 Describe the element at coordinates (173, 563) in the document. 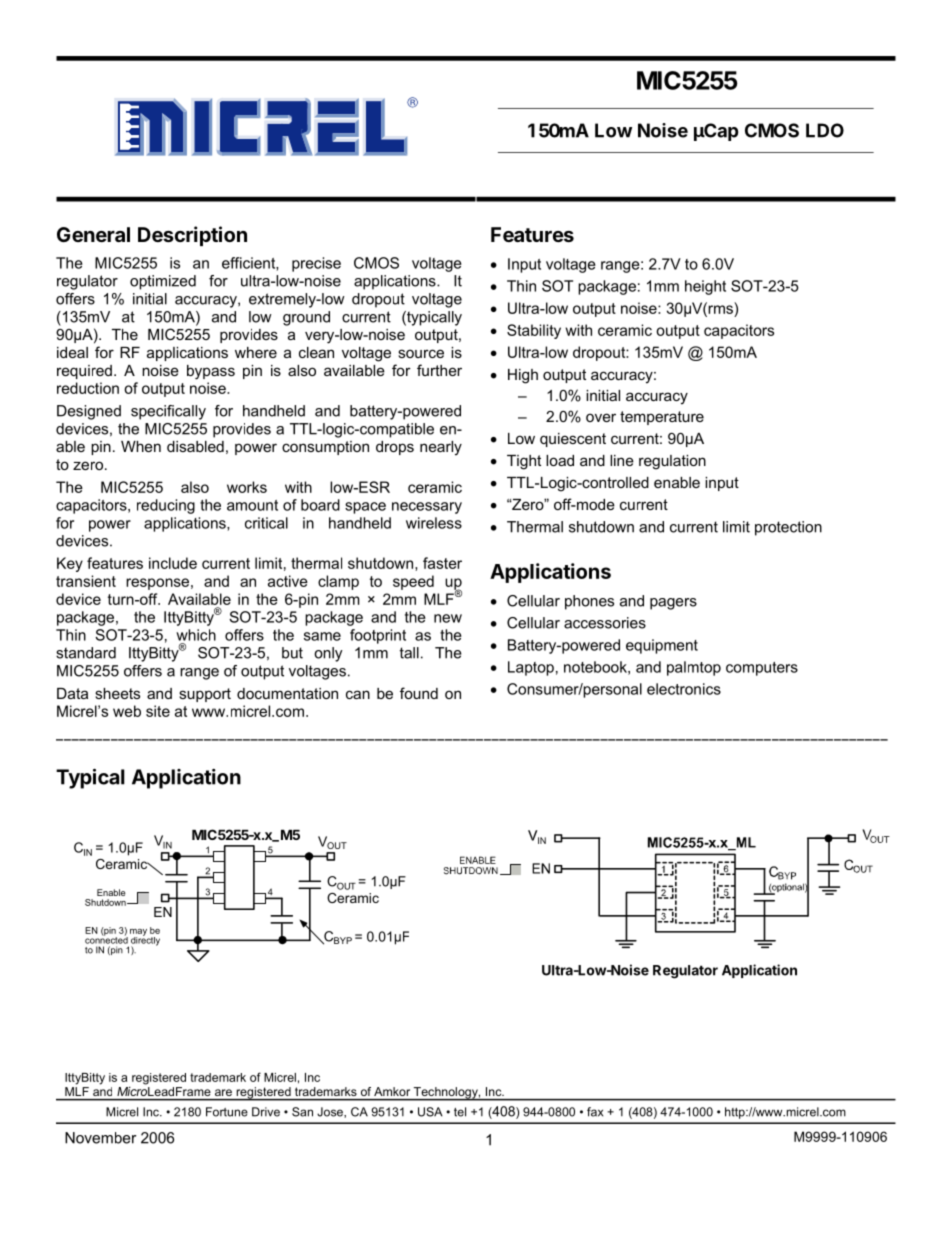

I see `include` at that location.
